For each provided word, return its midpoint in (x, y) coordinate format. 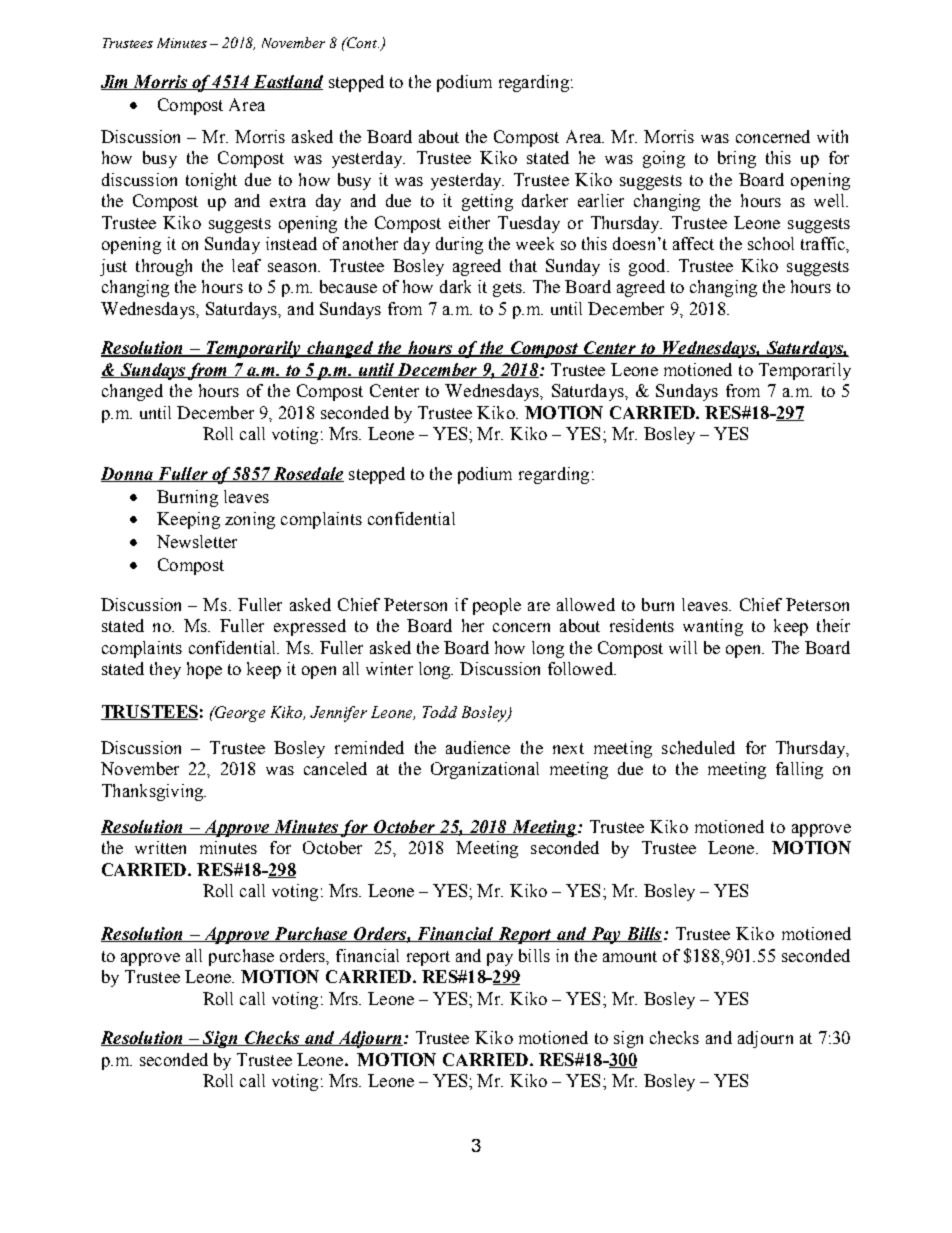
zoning (250, 520)
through (164, 267)
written (160, 847)
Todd (440, 712)
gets (508, 289)
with (832, 136)
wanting (713, 627)
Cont (362, 42)
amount (630, 956)
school (771, 243)
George (239, 714)
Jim (116, 82)
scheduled (698, 747)
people (497, 606)
